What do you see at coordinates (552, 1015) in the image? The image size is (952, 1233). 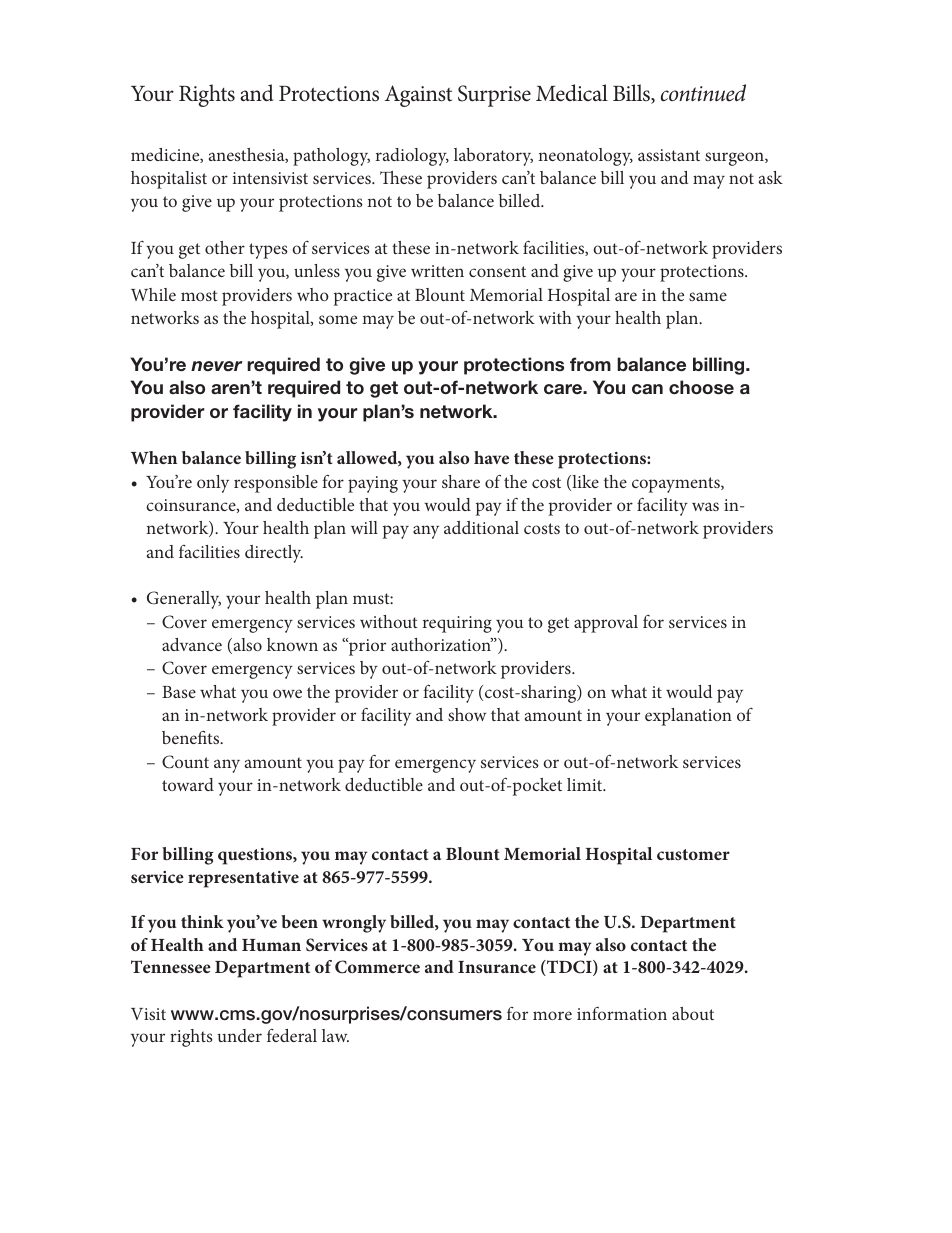 I see `more` at bounding box center [552, 1015].
